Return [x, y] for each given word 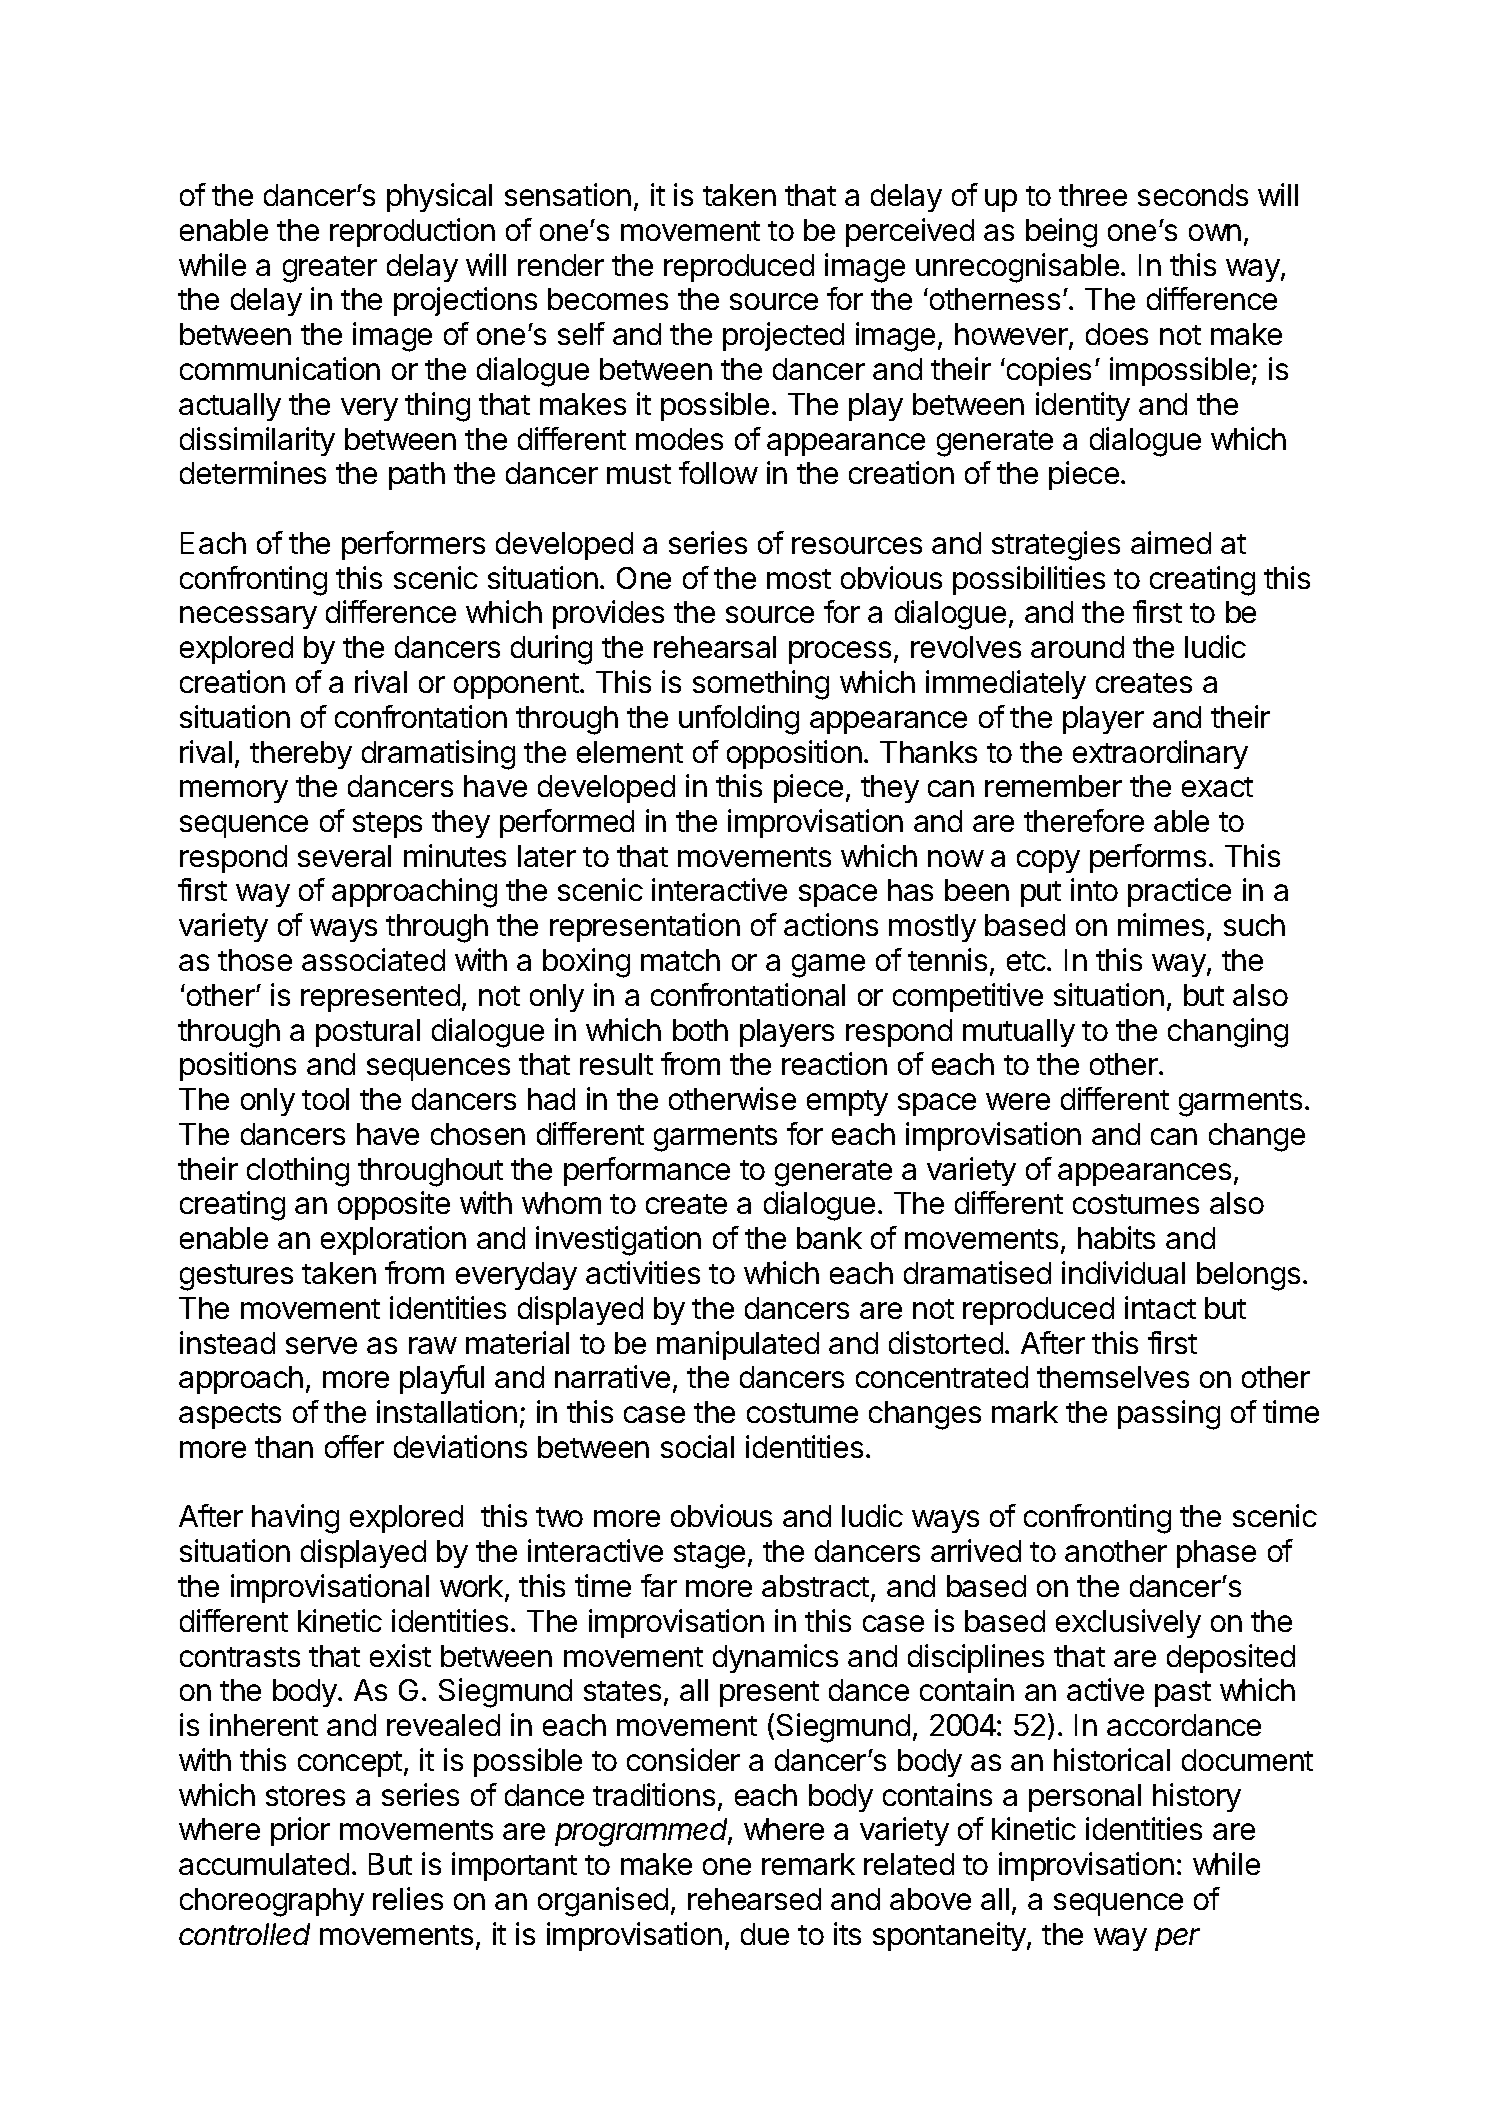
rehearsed [754, 1899]
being [1061, 233]
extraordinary [1160, 754]
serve [321, 1345]
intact [1160, 1307]
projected [783, 336]
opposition [794, 754]
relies [408, 1898]
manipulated [738, 1345]
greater [330, 269]
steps [387, 825]
